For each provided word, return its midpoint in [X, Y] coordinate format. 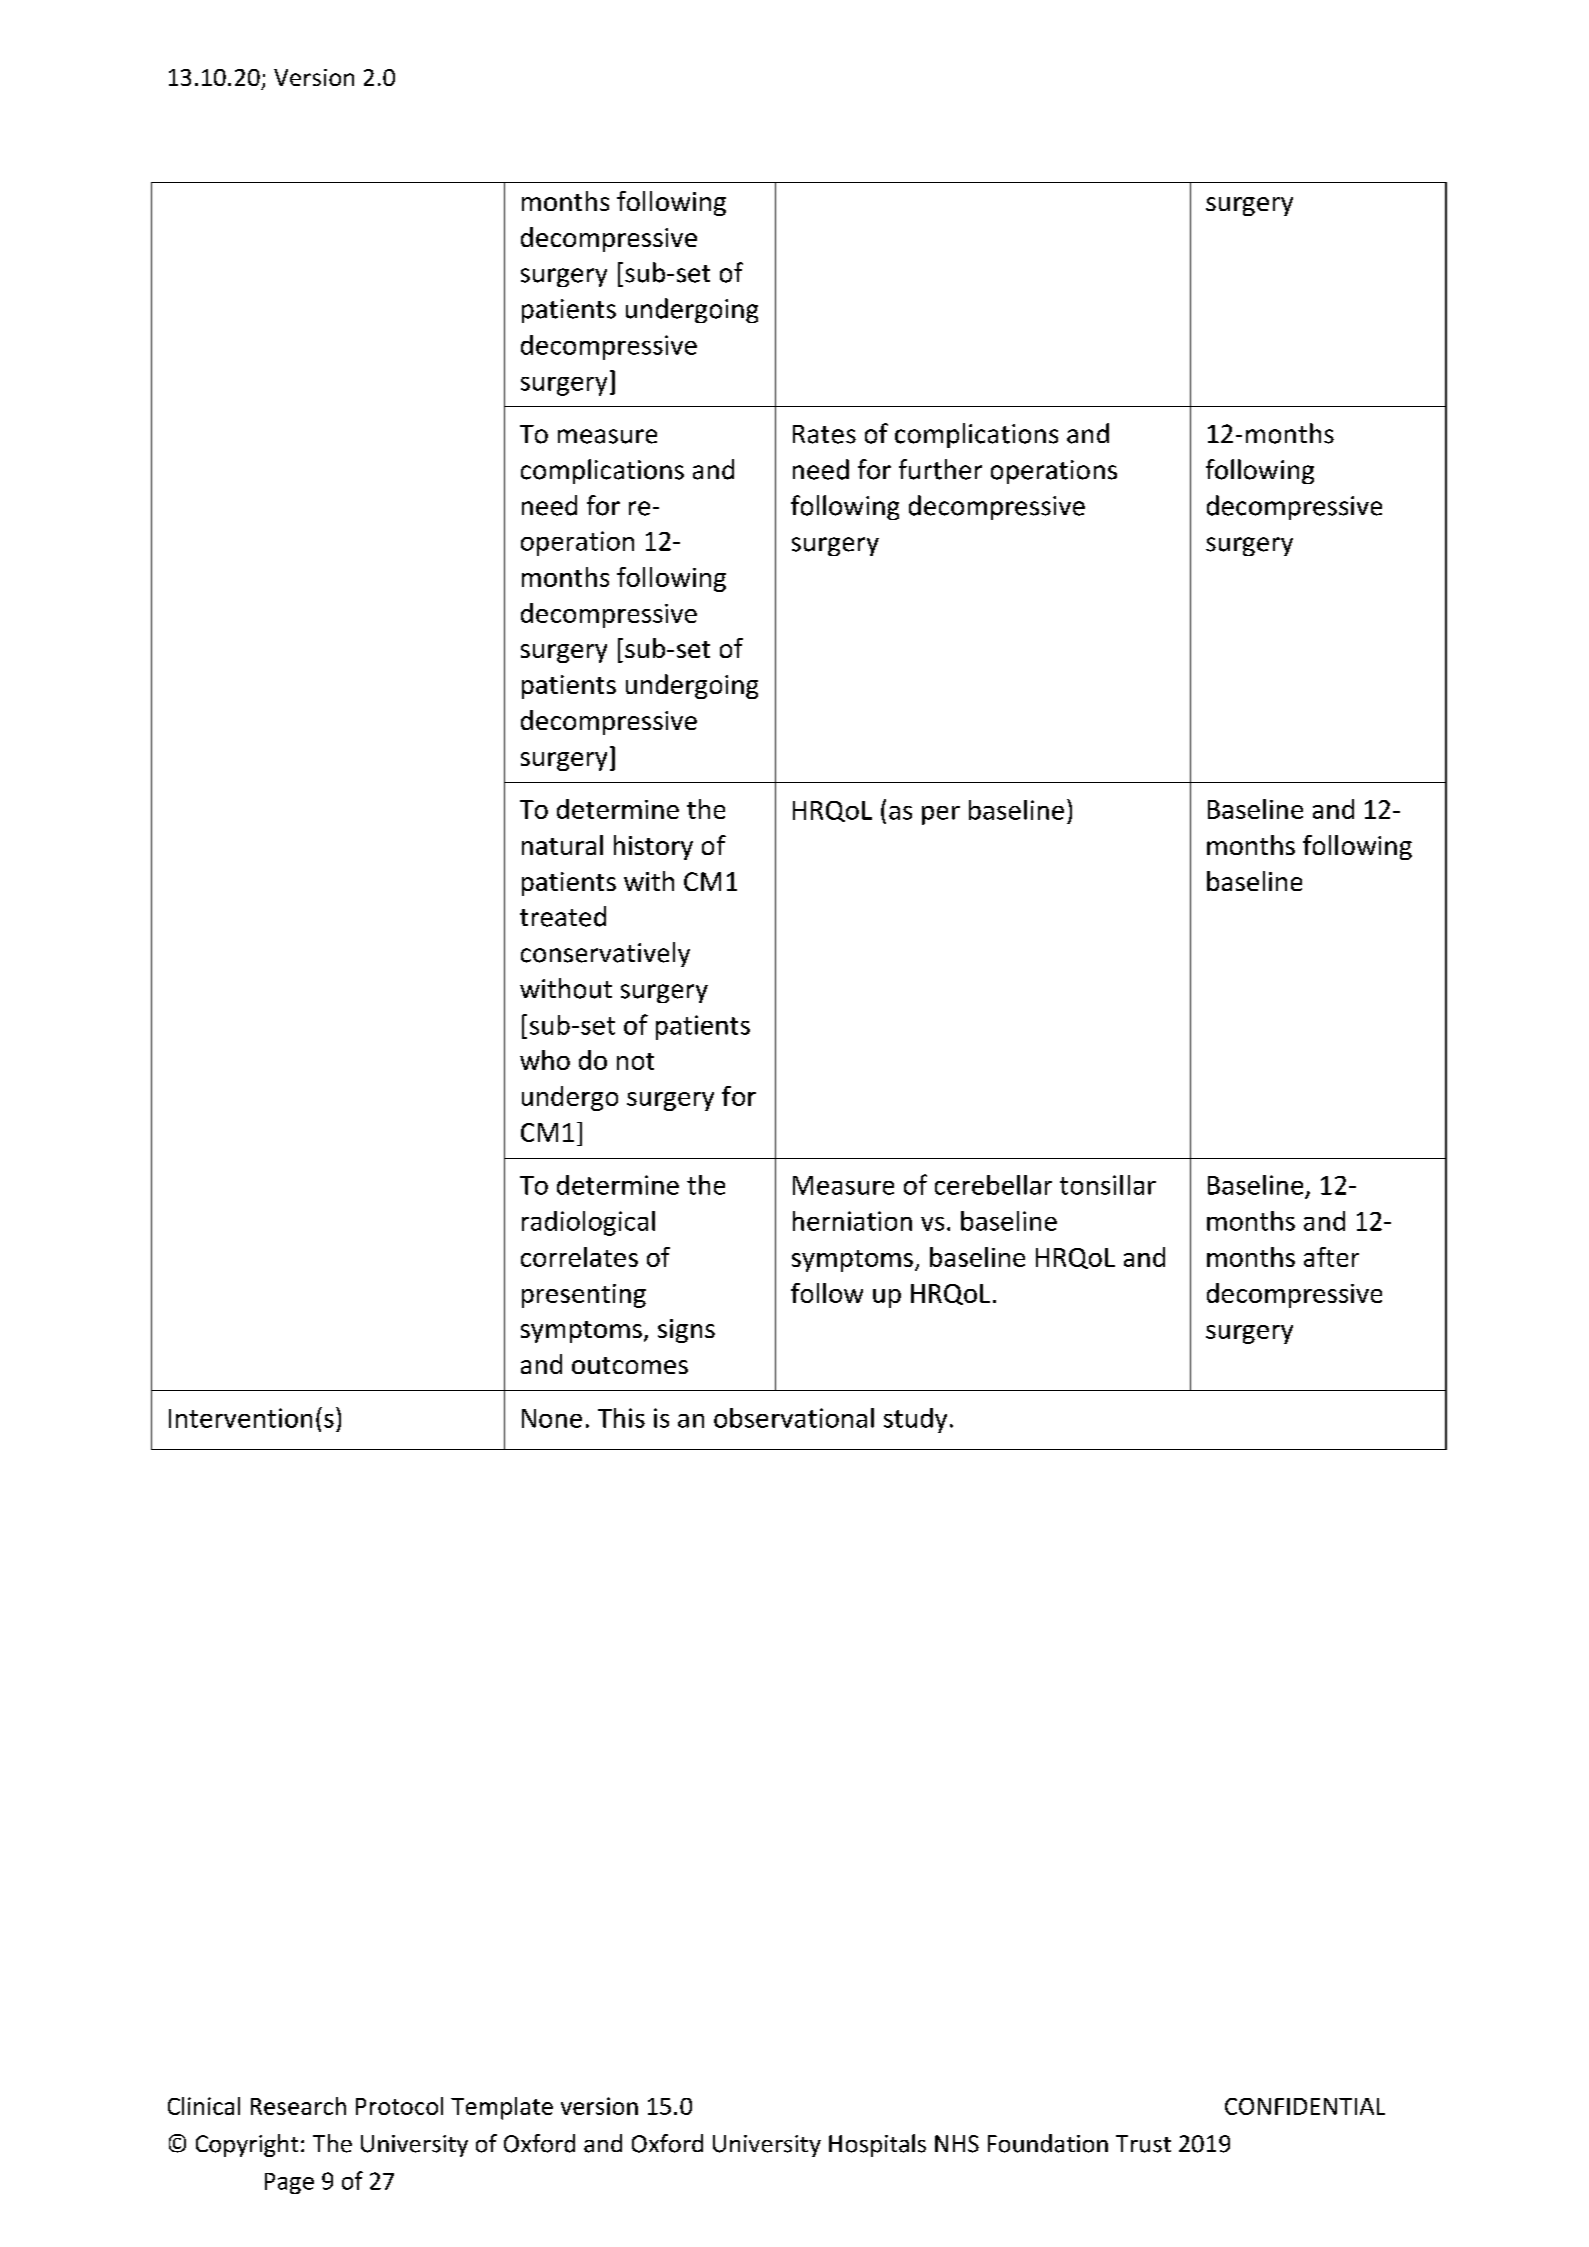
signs [686, 1331]
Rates [824, 434]
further [940, 469]
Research [298, 2106]
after [1331, 1257]
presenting [584, 1296]
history [653, 847]
